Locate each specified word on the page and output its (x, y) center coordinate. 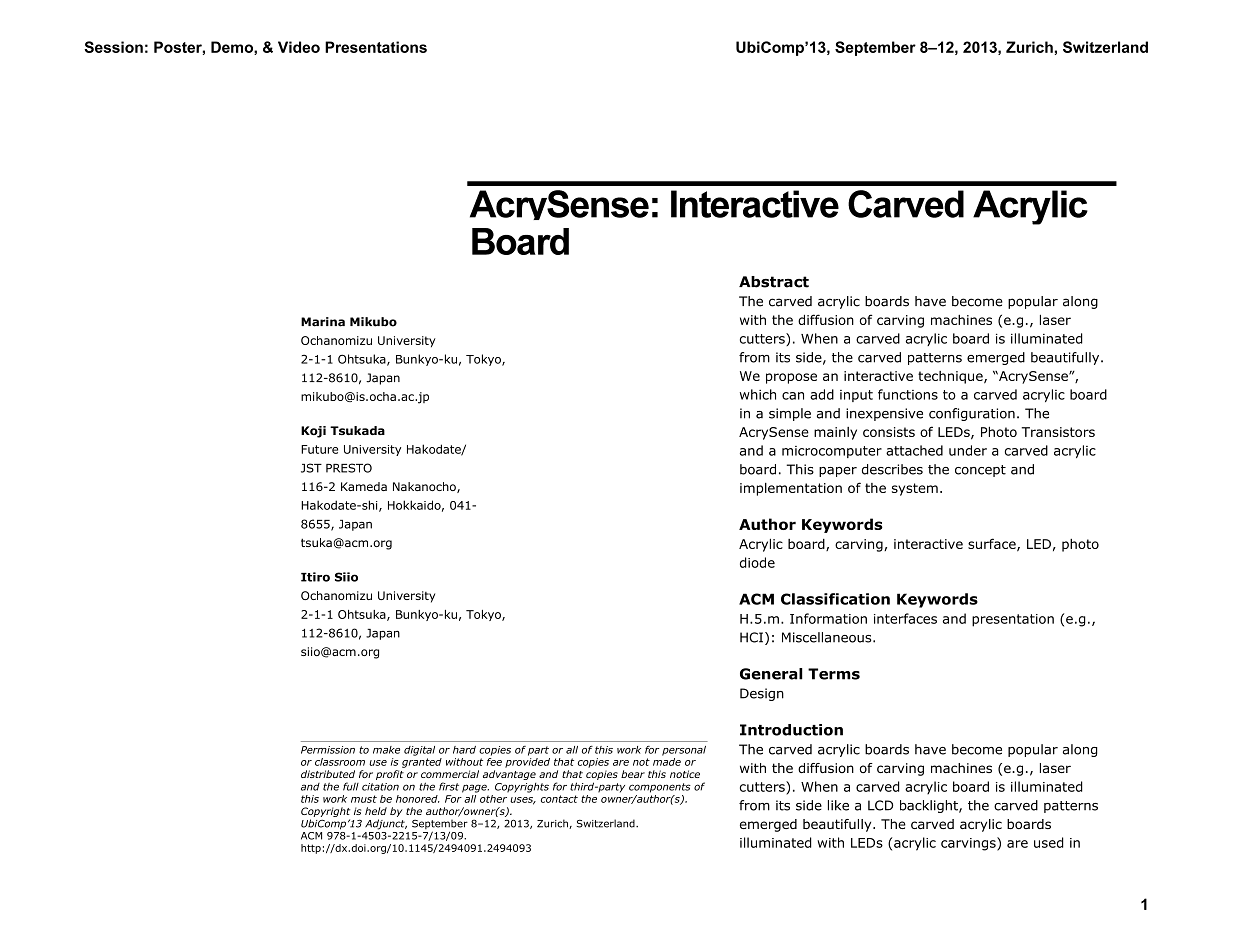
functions (908, 394)
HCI (751, 637)
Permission (328, 750)
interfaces (905, 618)
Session (113, 47)
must (364, 799)
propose (791, 378)
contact (559, 799)
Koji (313, 432)
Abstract (774, 282)
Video (299, 47)
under (968, 450)
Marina (323, 322)
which (758, 394)
